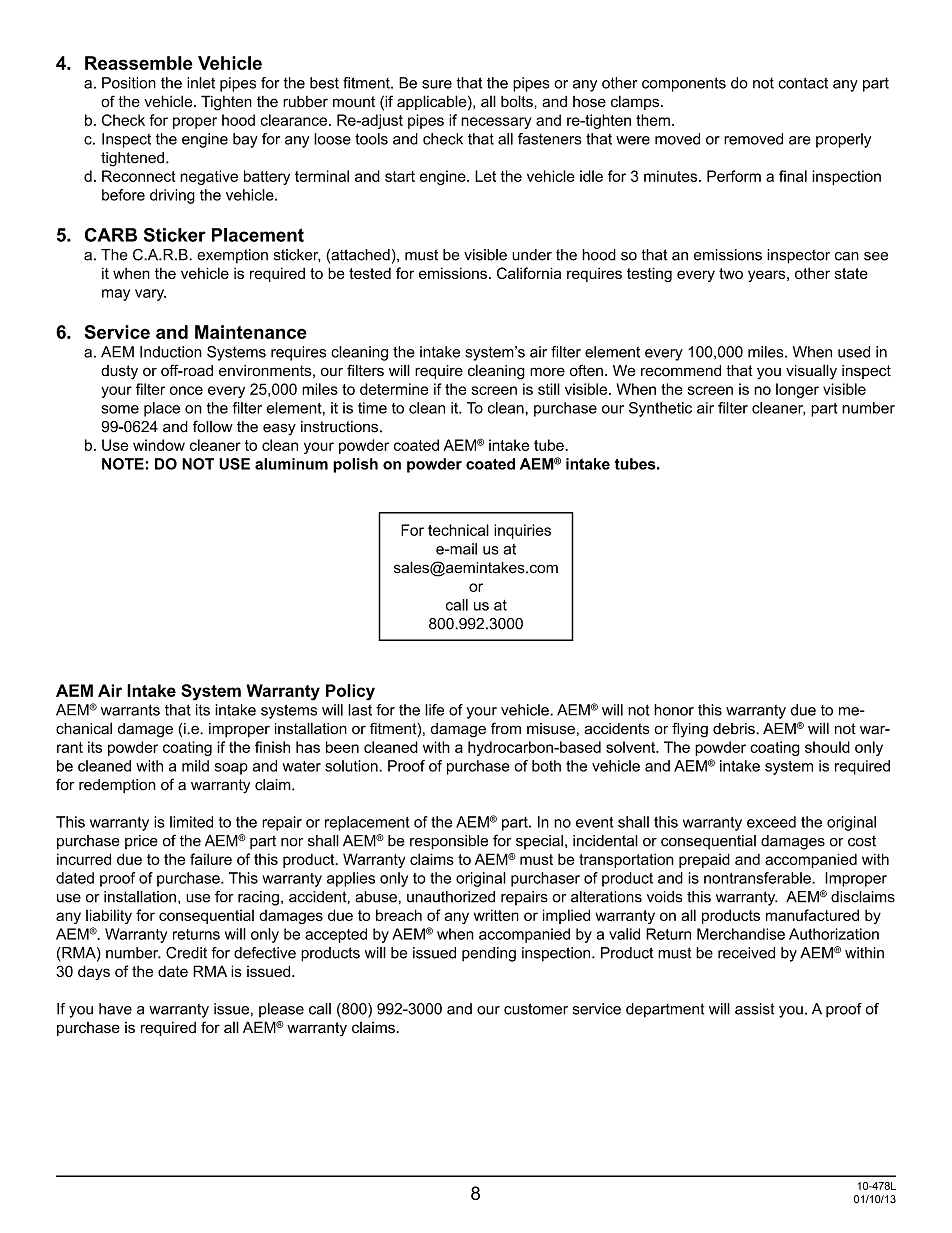  I want to click on Synthetic, so click(660, 409).
